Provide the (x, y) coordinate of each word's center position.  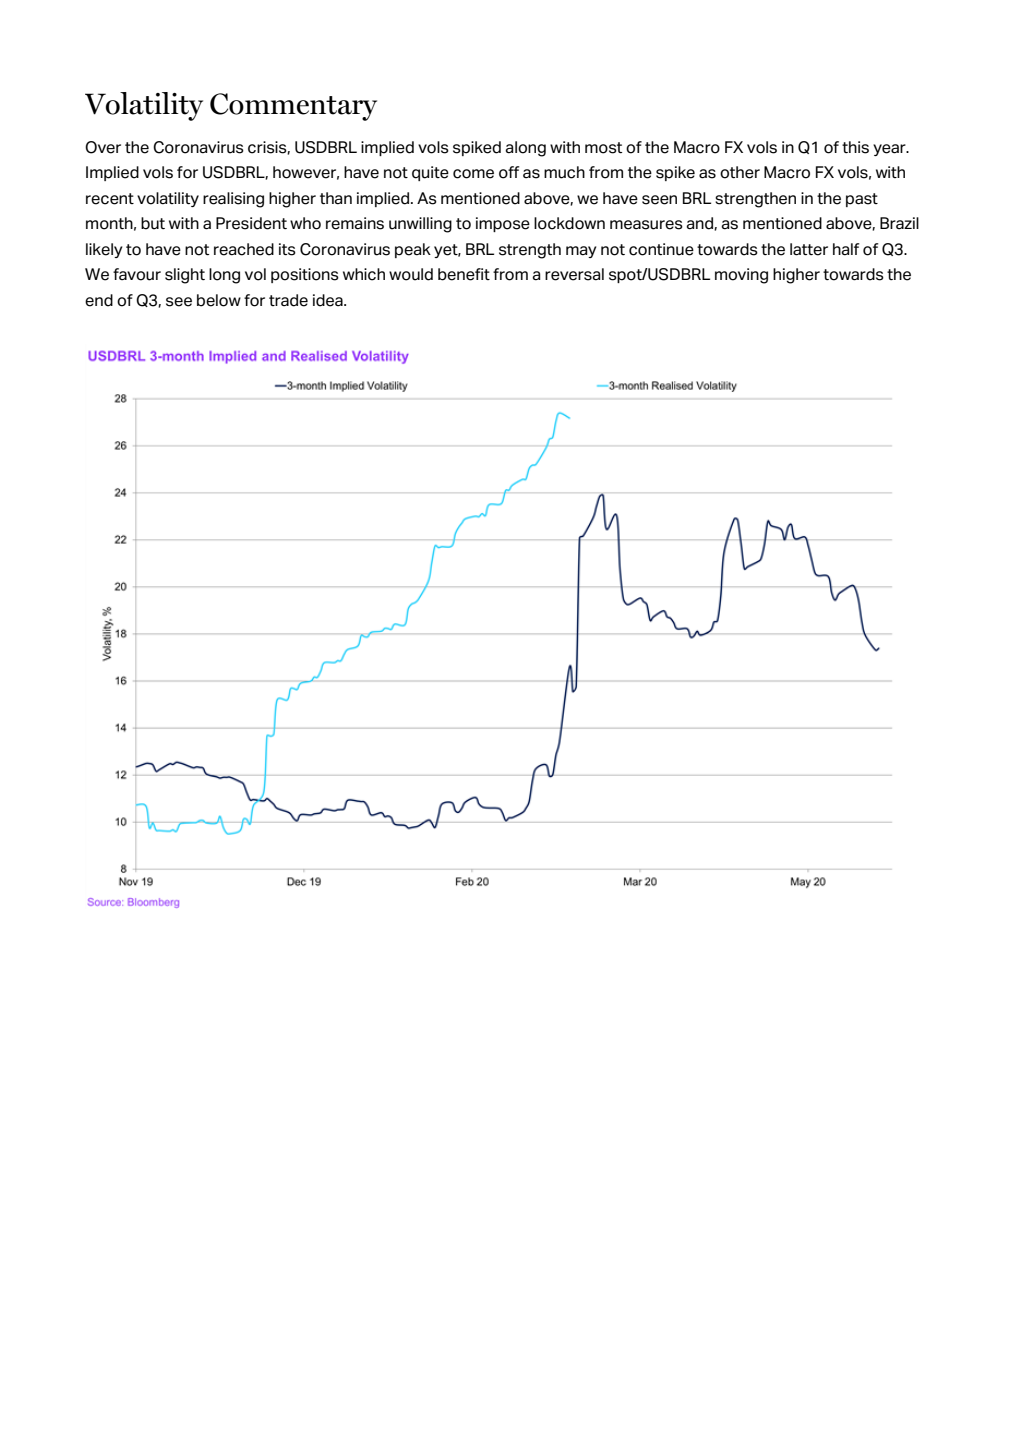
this (855, 147)
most (603, 148)
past (862, 200)
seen (659, 200)
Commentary (293, 107)
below (219, 300)
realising (233, 200)
